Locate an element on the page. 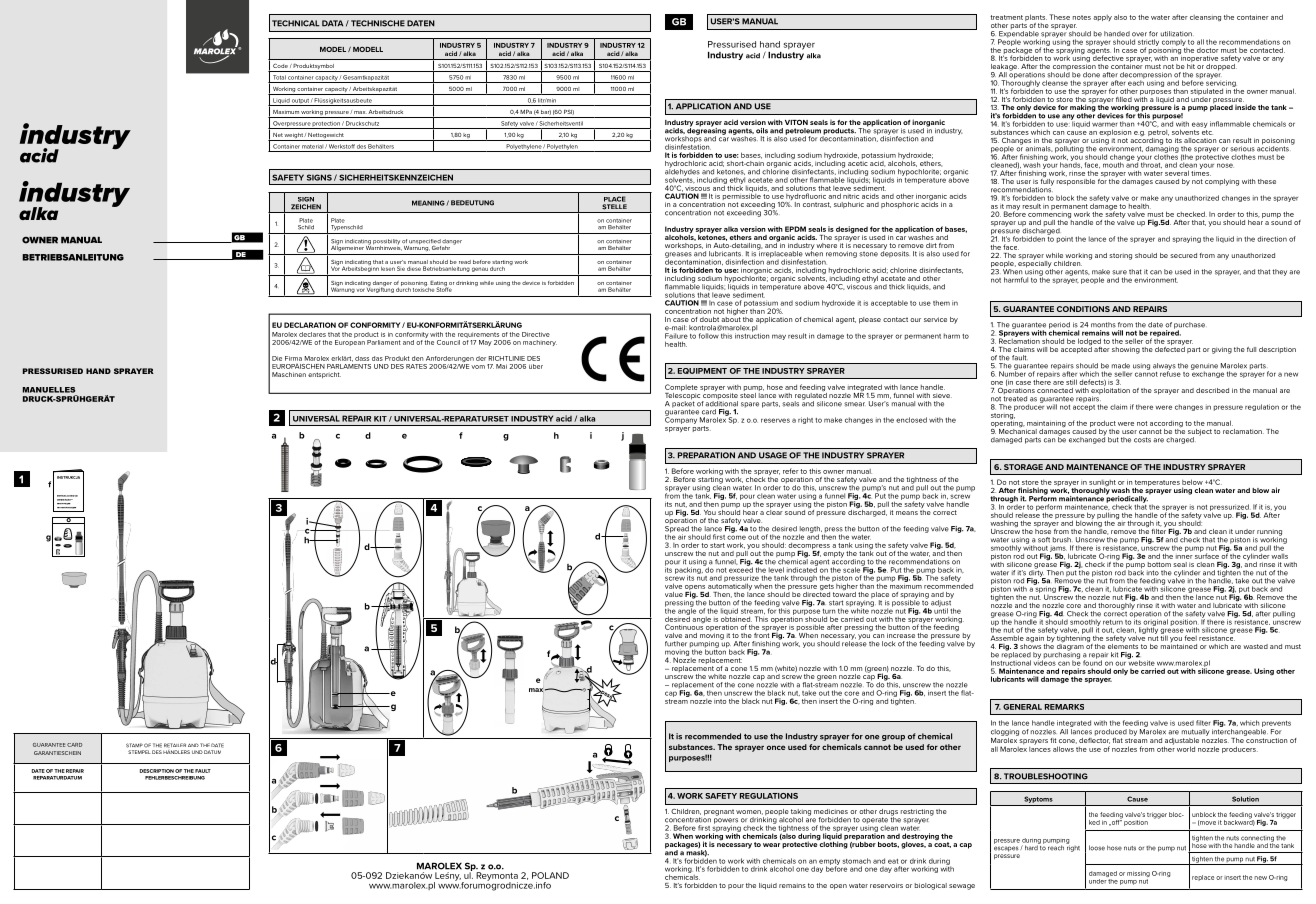 The height and width of the image is (904, 1316). secured is located at coordinates (1183, 255).
